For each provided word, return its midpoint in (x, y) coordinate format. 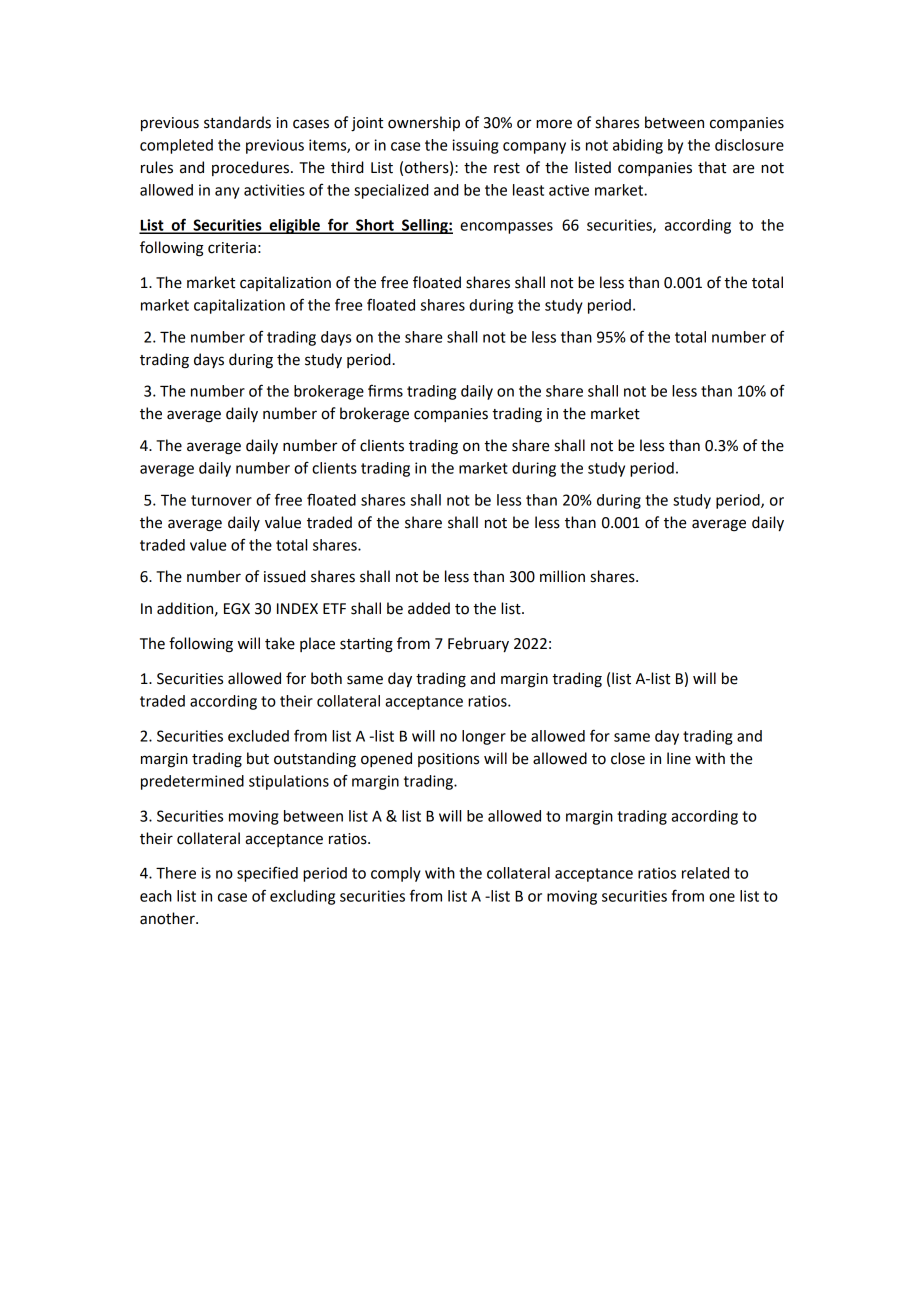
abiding (638, 146)
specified (267, 874)
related (705, 873)
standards (237, 122)
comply (396, 874)
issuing (475, 146)
